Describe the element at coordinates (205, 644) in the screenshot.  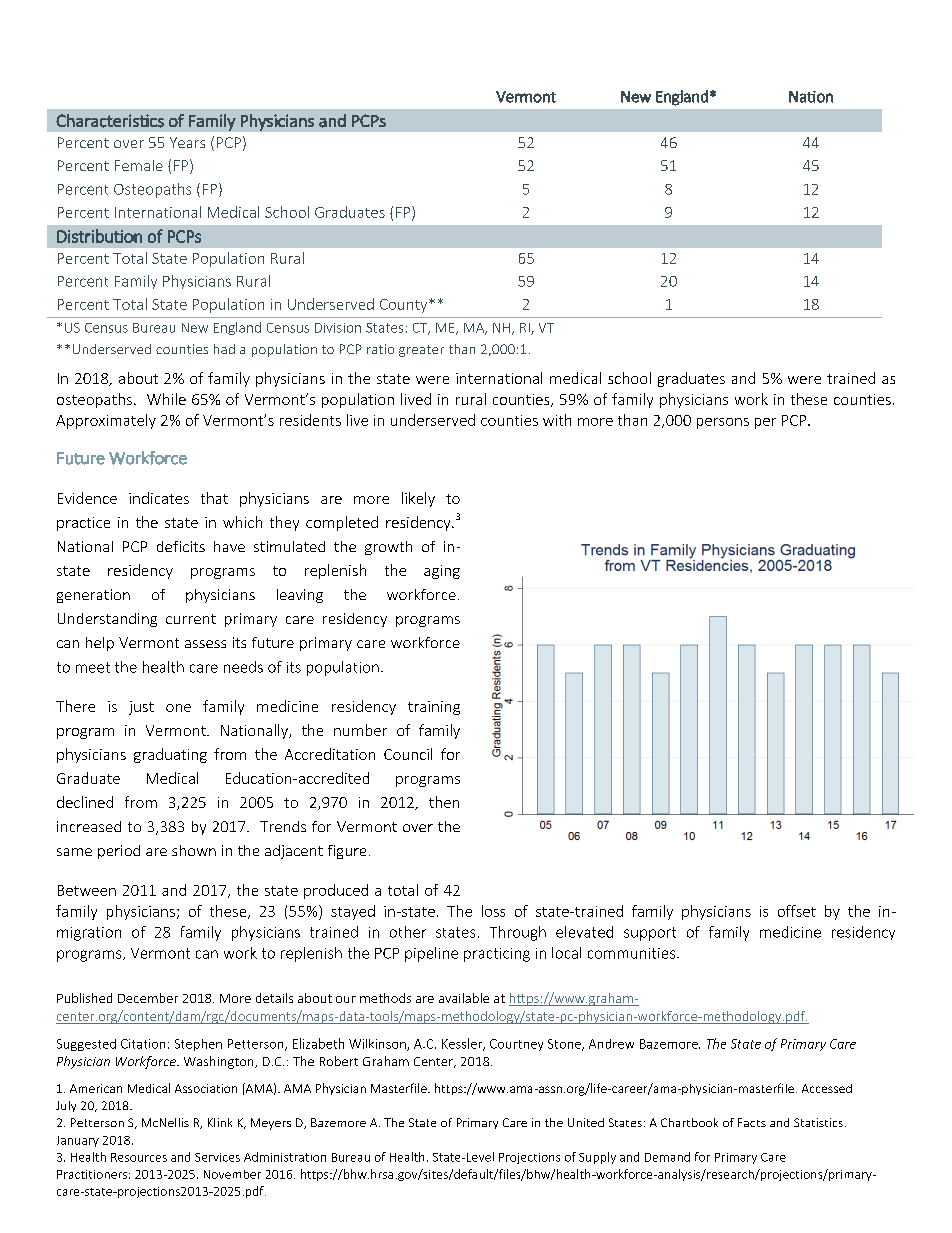
I see `assess` at that location.
